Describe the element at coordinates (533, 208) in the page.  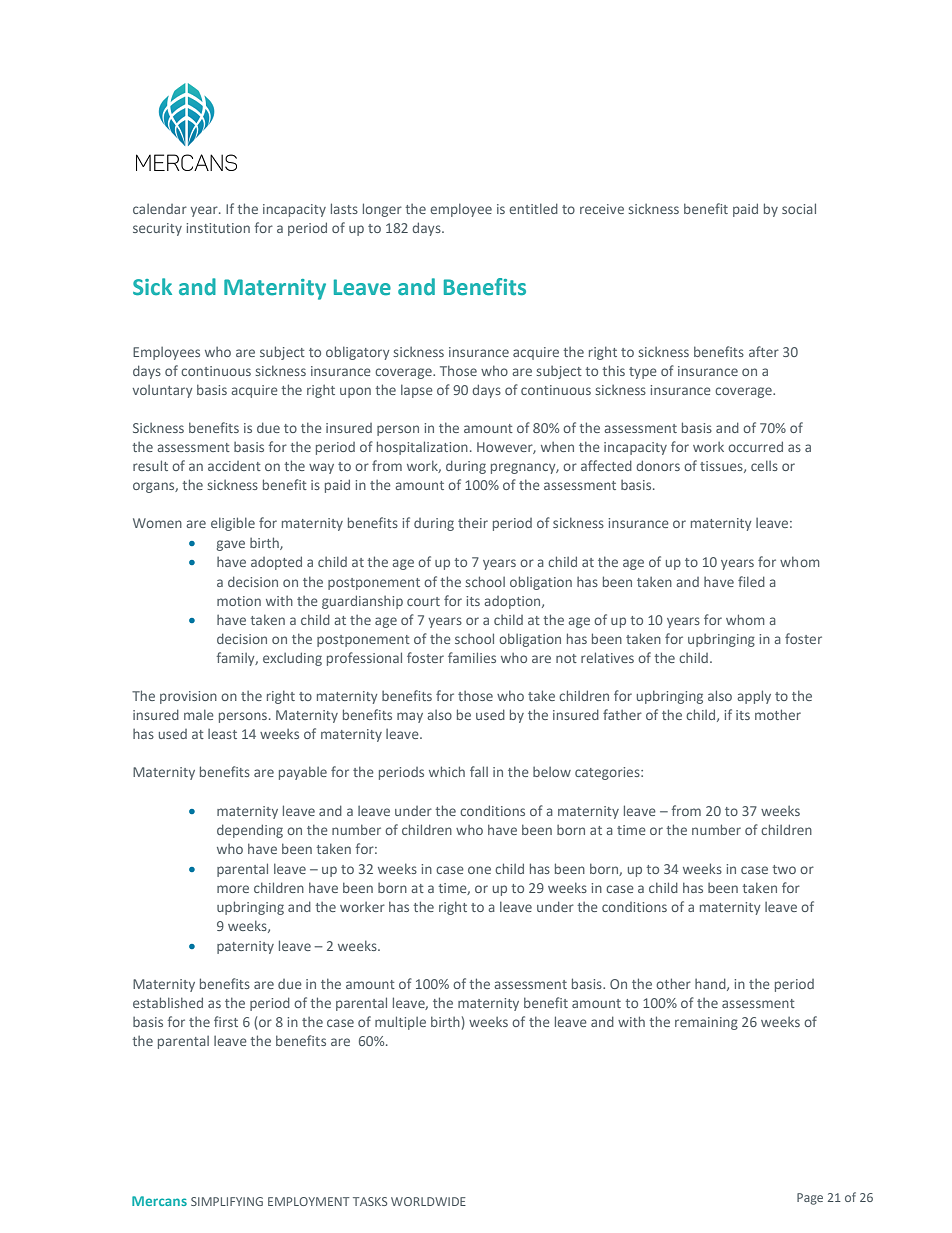
I see `entitled` at that location.
